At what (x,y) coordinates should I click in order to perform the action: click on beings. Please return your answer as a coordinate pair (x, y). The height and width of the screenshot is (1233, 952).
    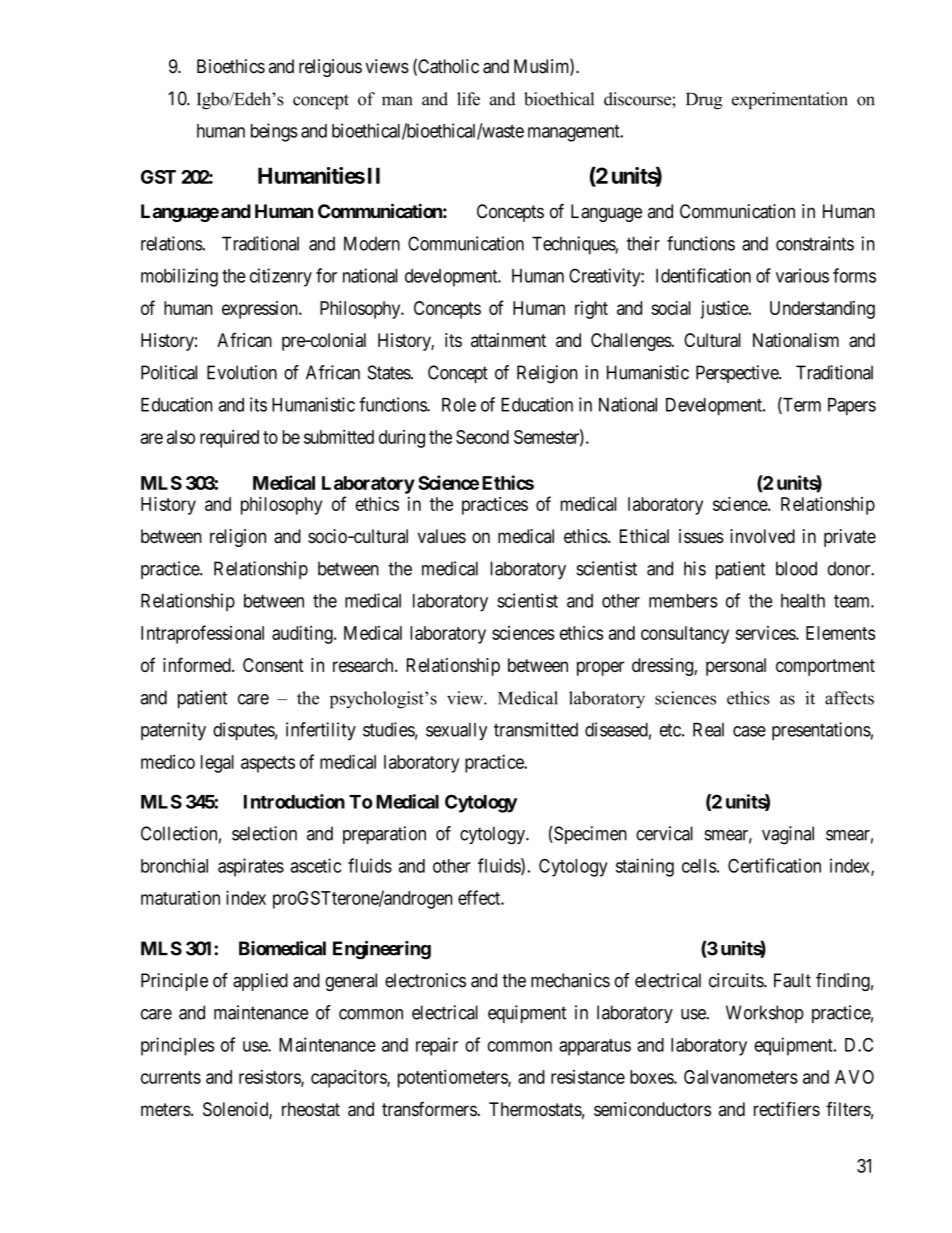
    Looking at the image, I should click on (274, 132).
